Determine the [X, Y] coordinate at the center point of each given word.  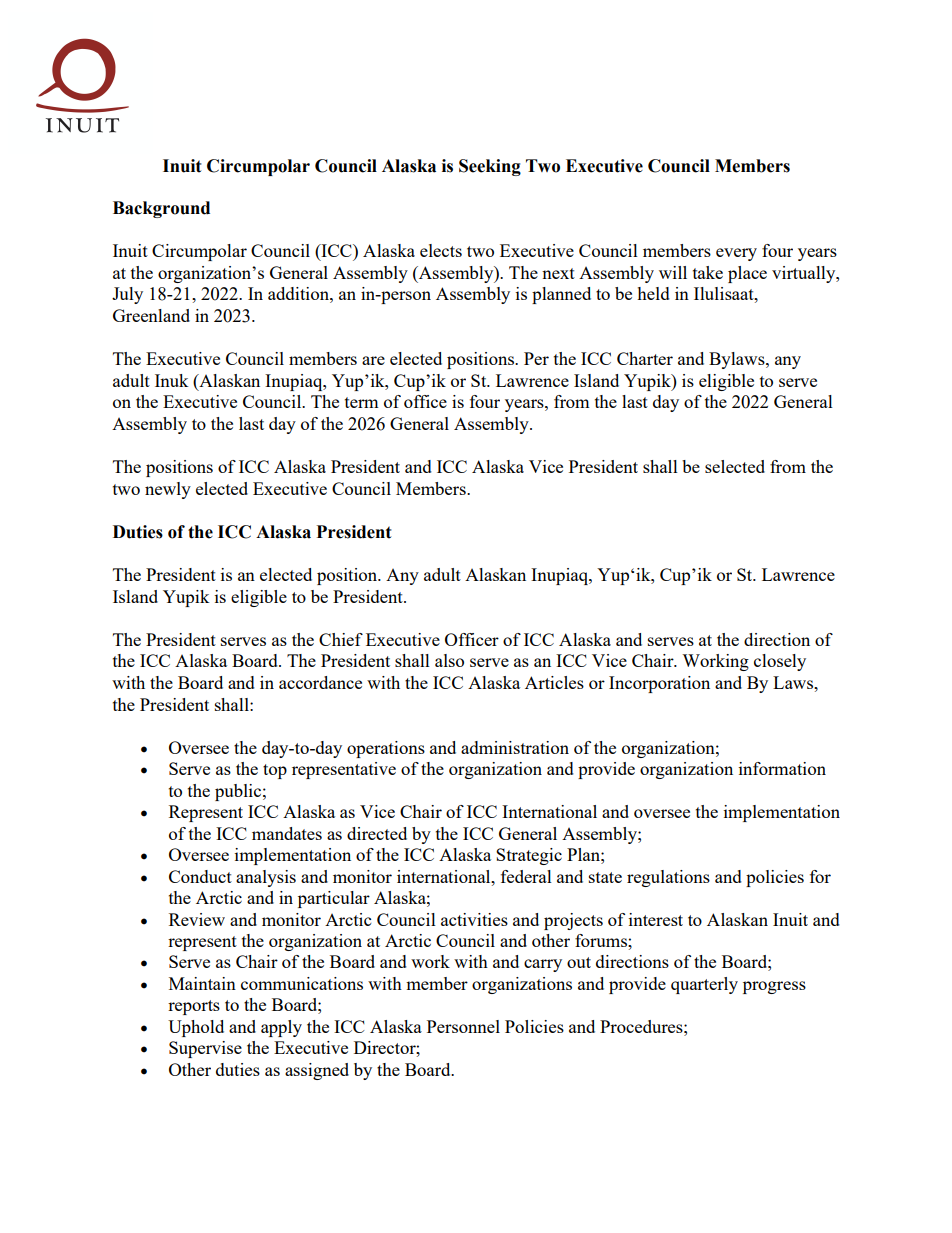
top [275, 771]
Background [161, 209]
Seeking [490, 167]
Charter [645, 358]
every [736, 254]
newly [168, 490]
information [782, 768]
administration [515, 747]
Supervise [205, 1049]
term [362, 402]
